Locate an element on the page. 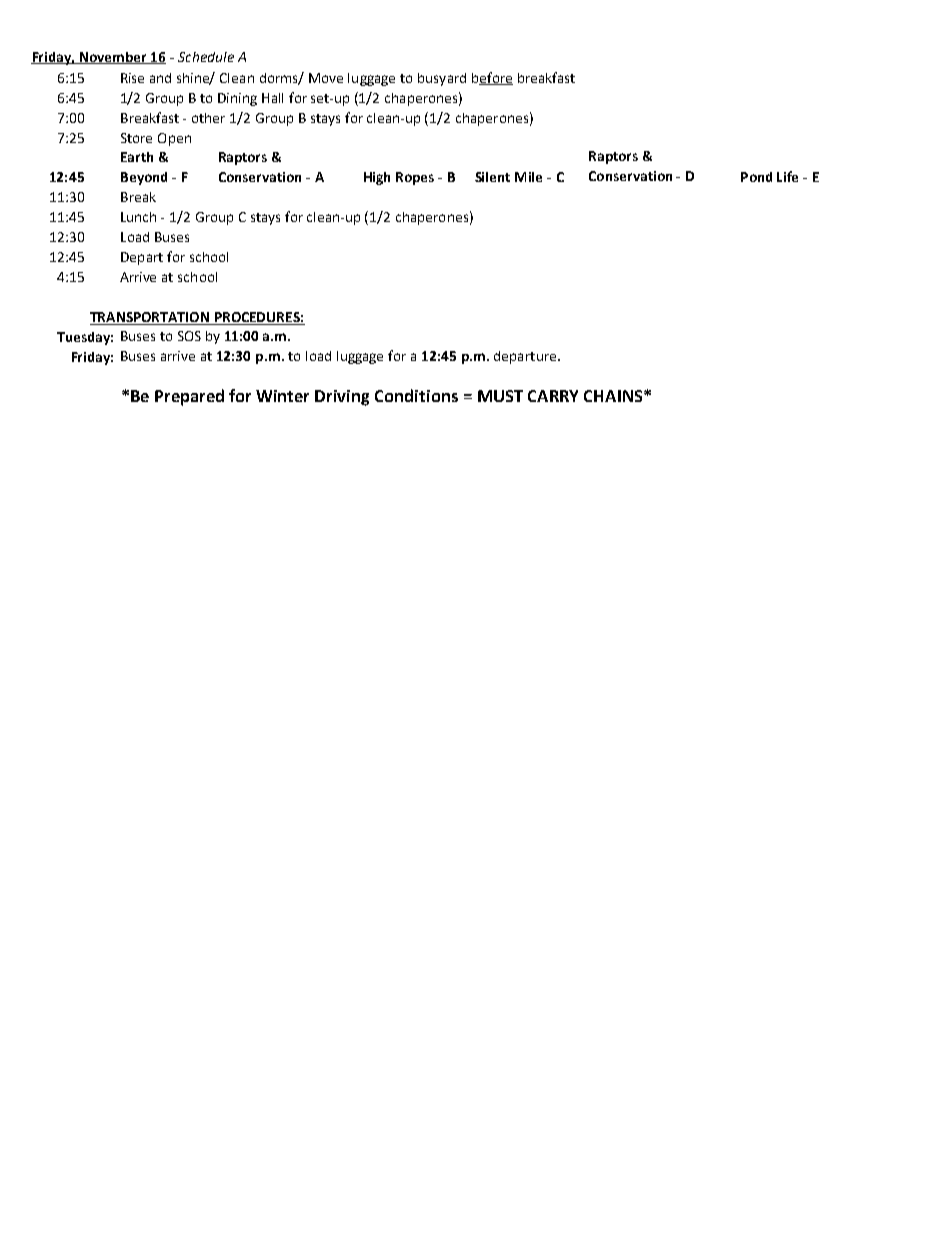 This page has height=1233, width=952. before is located at coordinates (492, 78).
